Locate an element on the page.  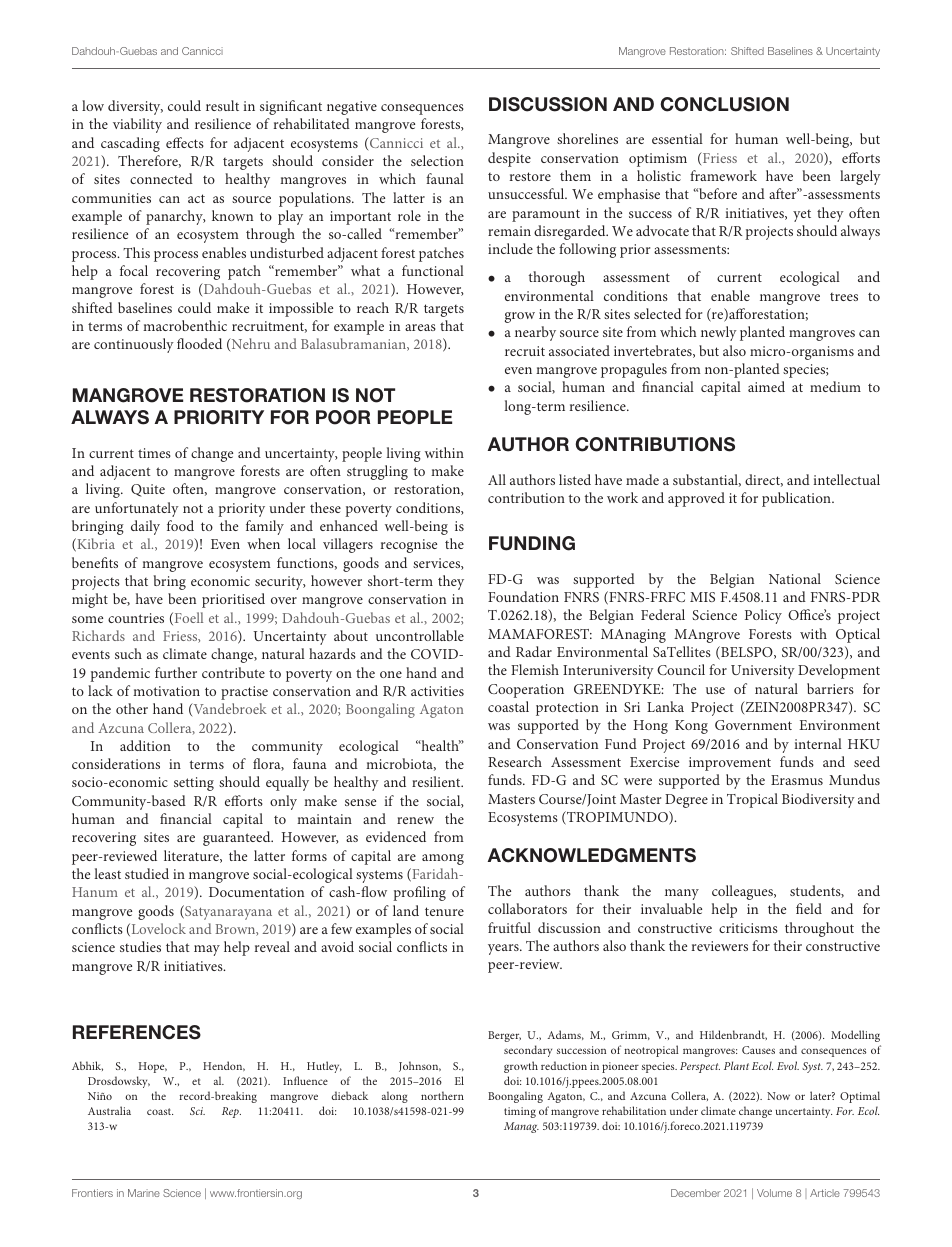
further is located at coordinates (176, 672).
